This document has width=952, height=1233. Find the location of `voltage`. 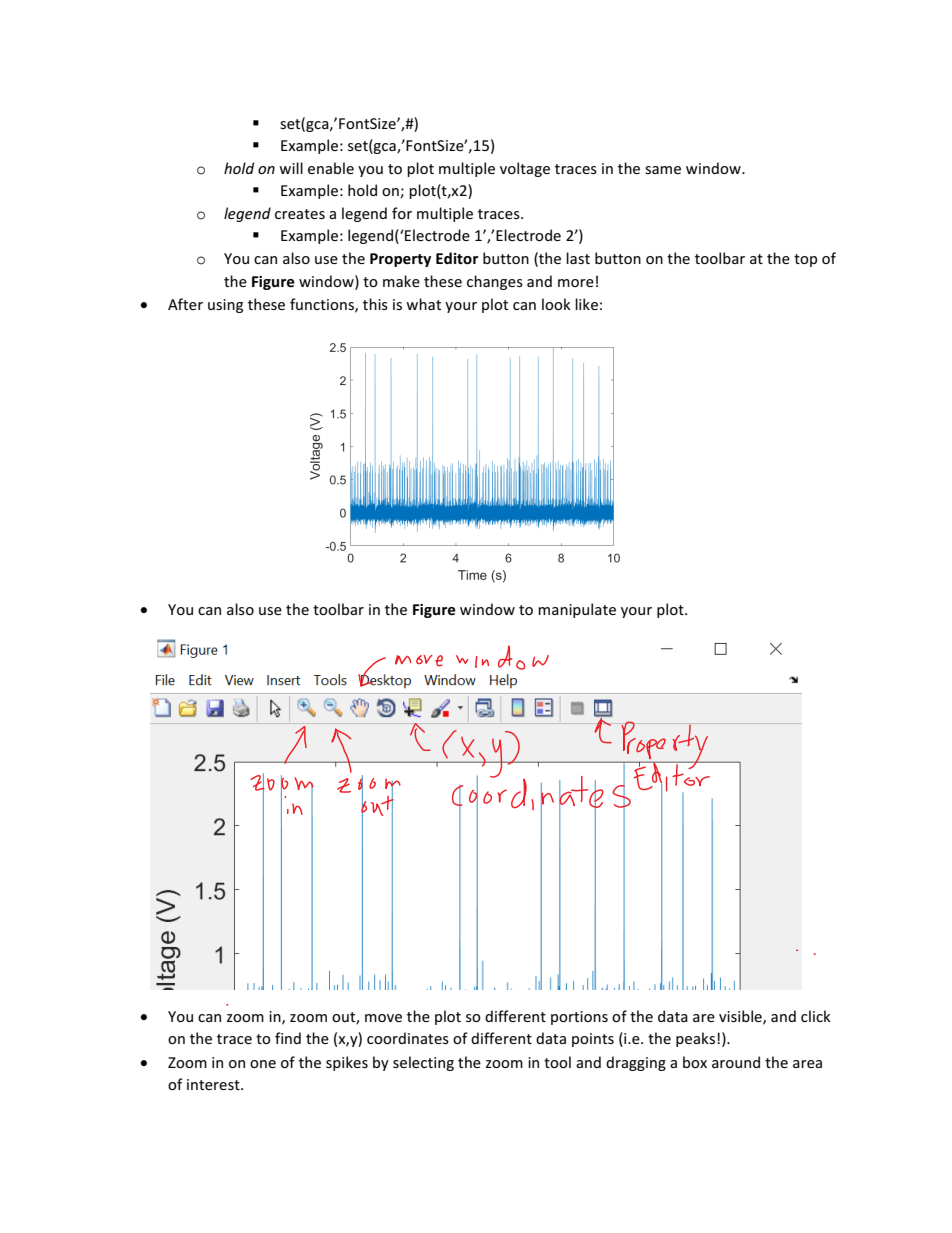

voltage is located at coordinates (525, 169).
